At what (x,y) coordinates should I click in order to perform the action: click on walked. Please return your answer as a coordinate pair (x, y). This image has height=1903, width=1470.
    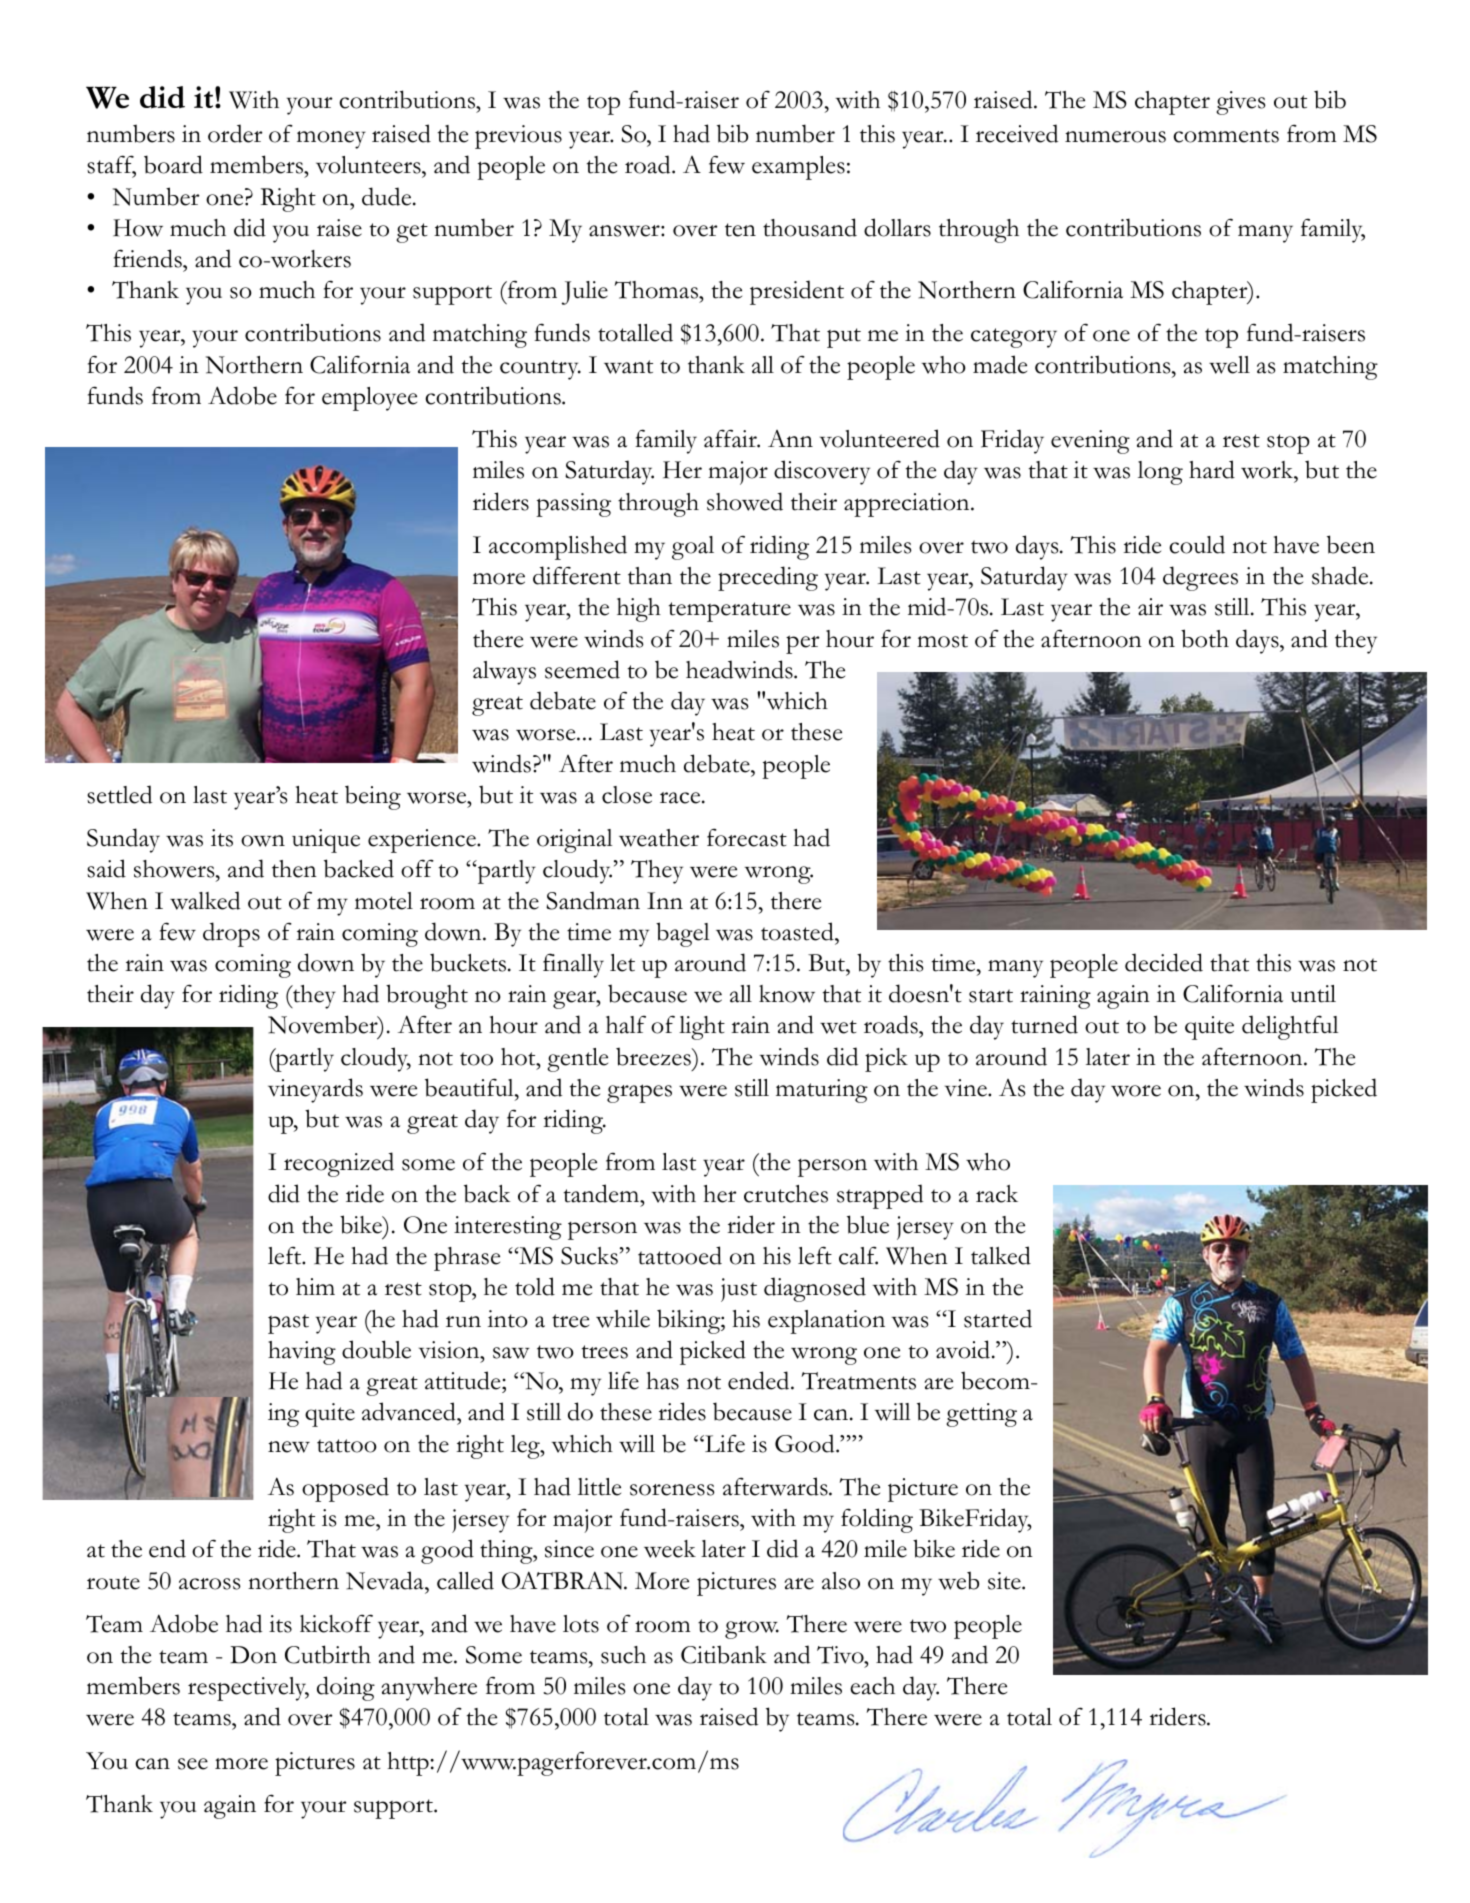
    Looking at the image, I should click on (205, 900).
